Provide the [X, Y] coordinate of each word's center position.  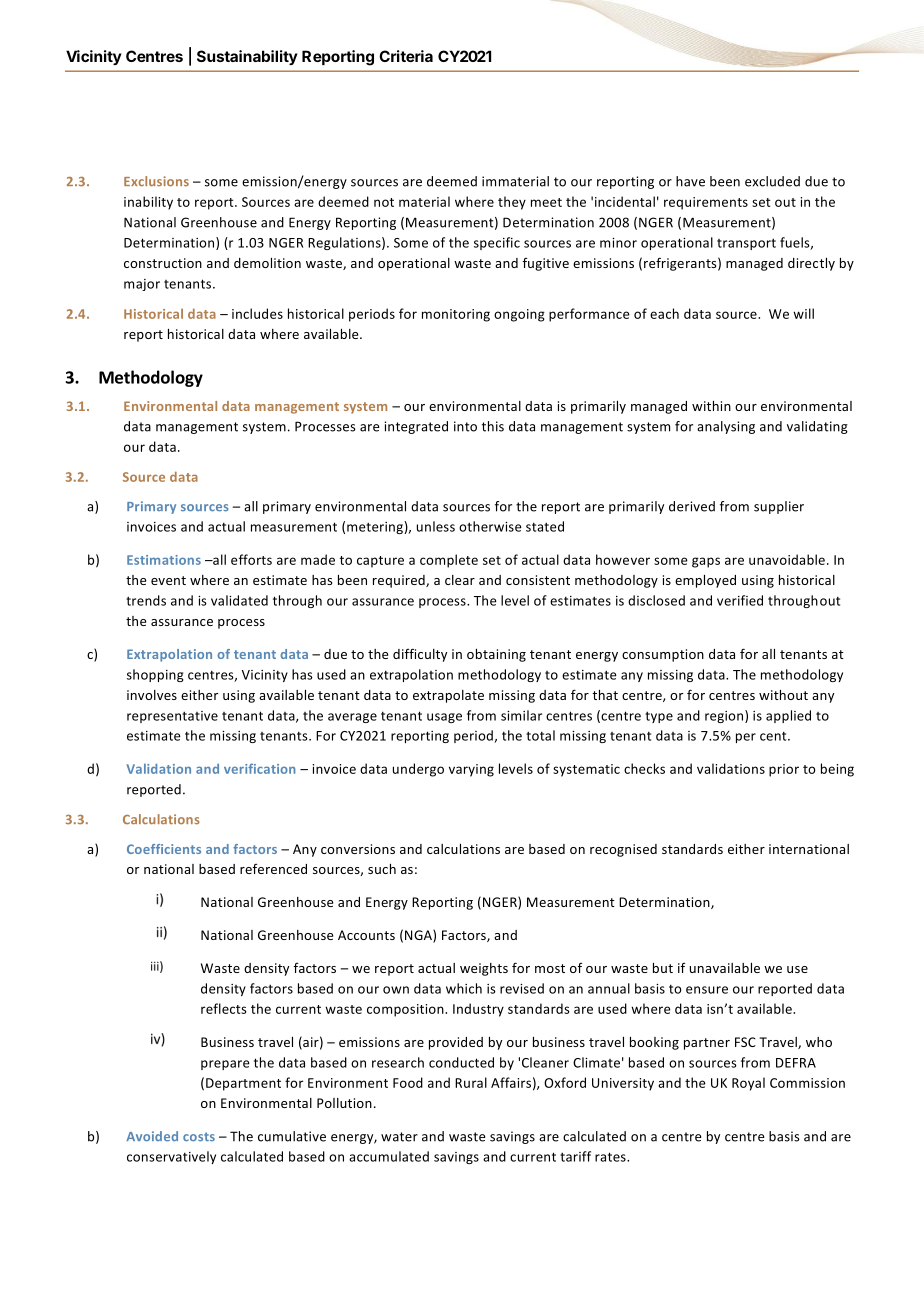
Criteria [406, 56]
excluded [772, 181]
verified [740, 600]
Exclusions [156, 181]
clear [460, 580]
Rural [471, 1082]
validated [239, 600]
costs [199, 1136]
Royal [748, 1084]
